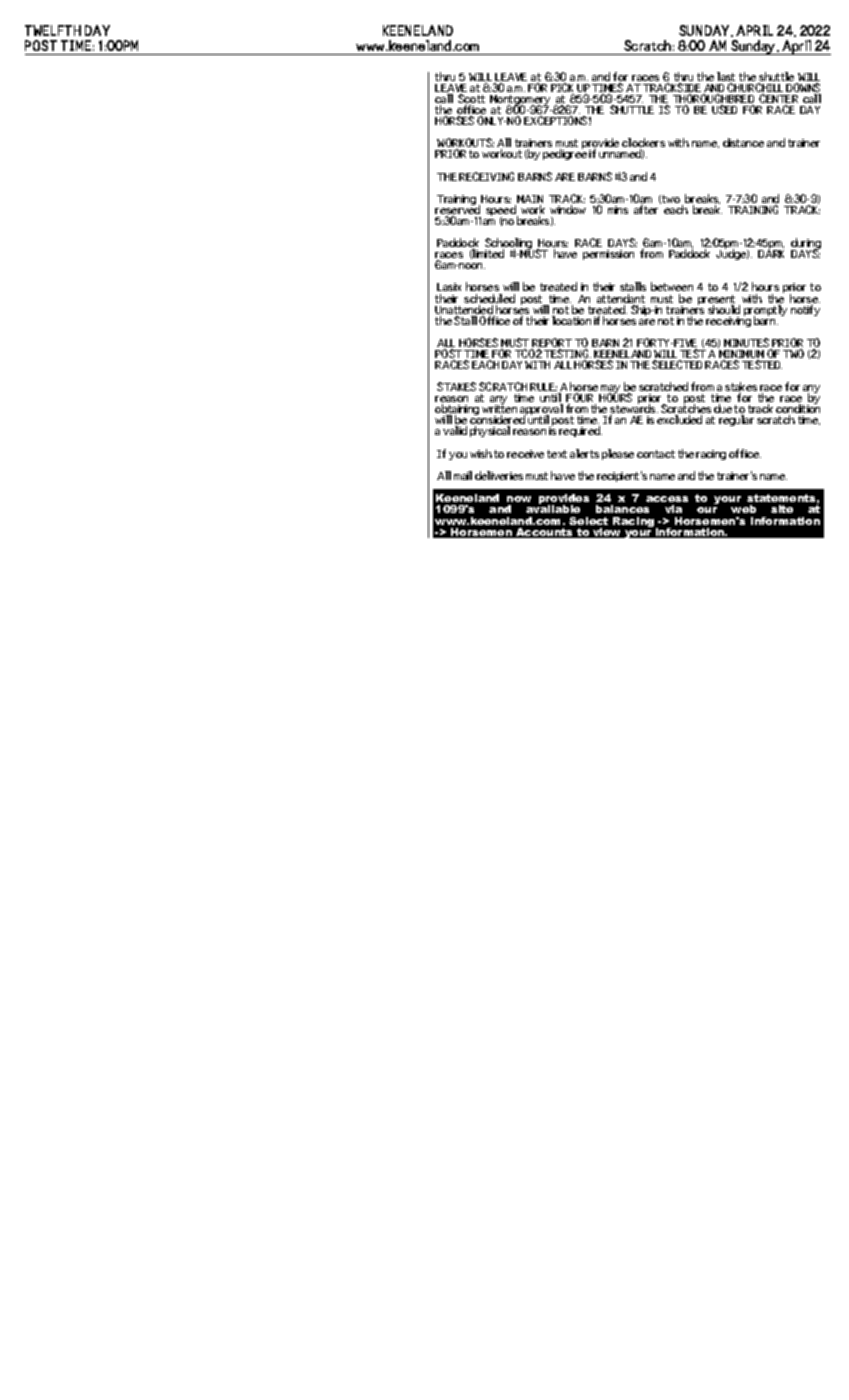  Describe the element at coordinates (449, 289) in the image. I see `Lasix` at that location.
